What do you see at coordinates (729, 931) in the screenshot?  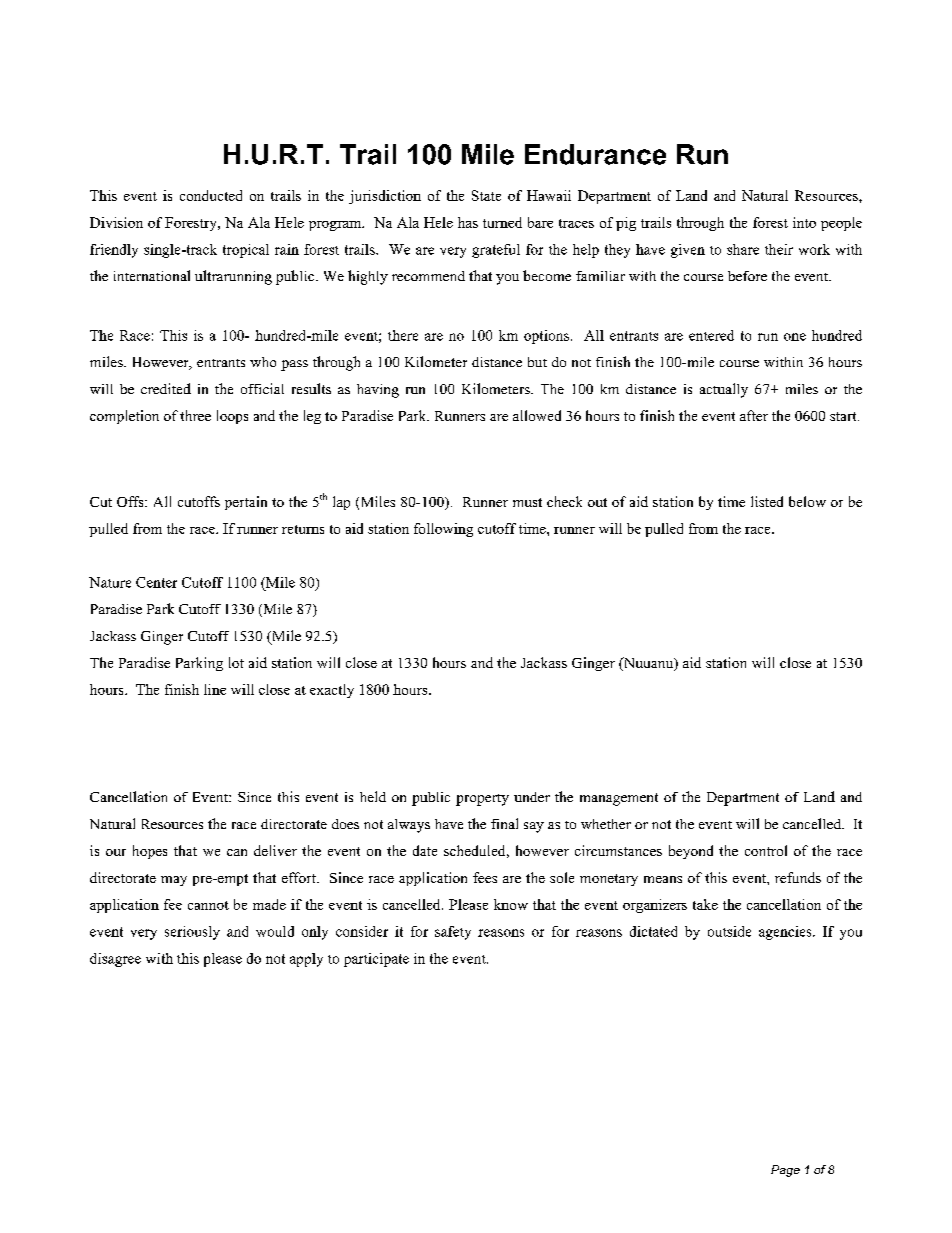 I see `outside` at bounding box center [729, 931].
